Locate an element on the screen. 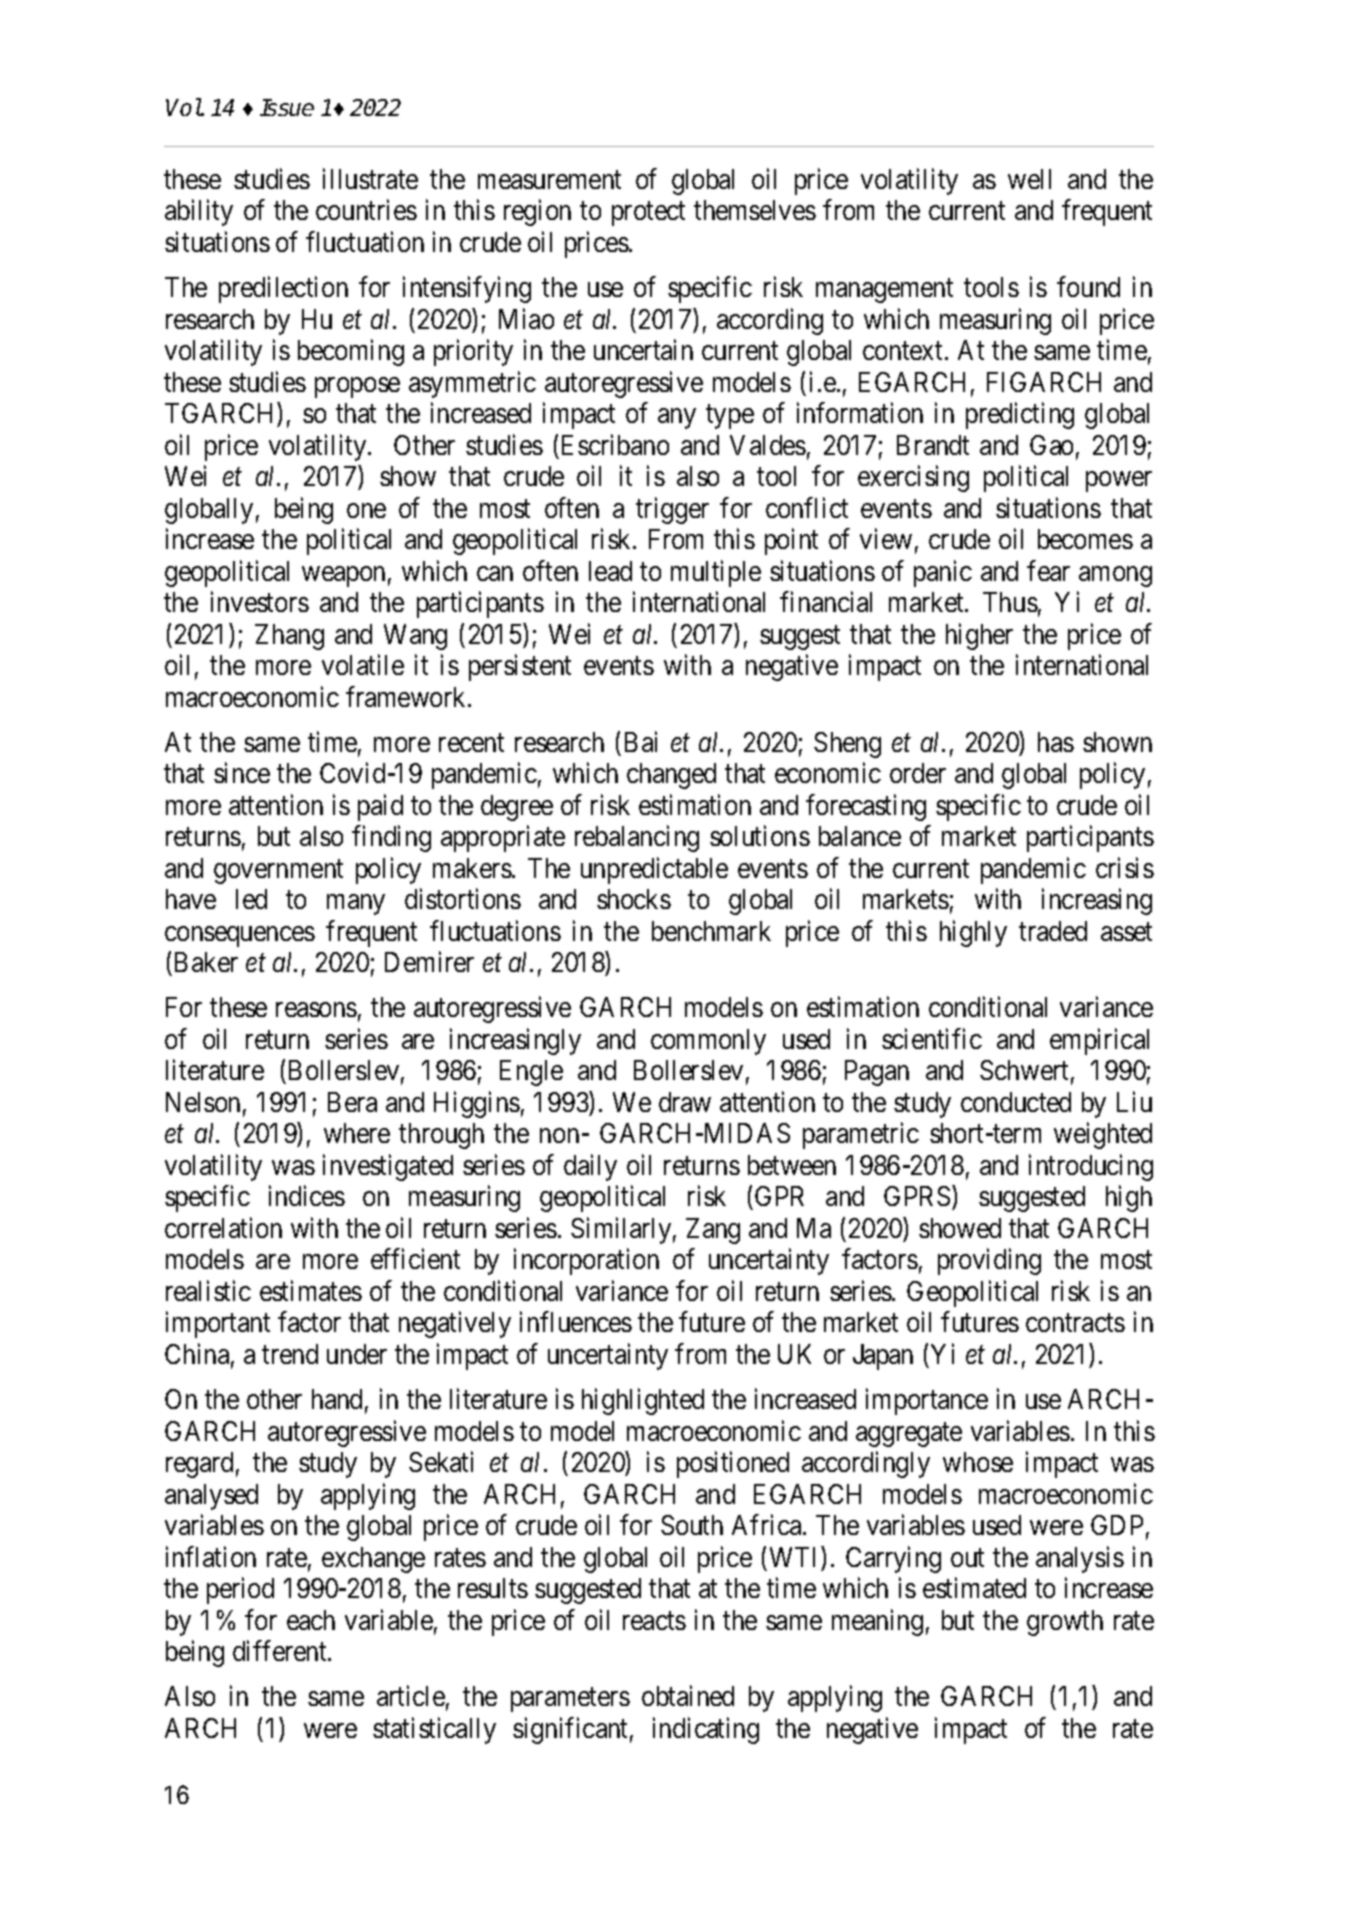  well is located at coordinates (1029, 179).
